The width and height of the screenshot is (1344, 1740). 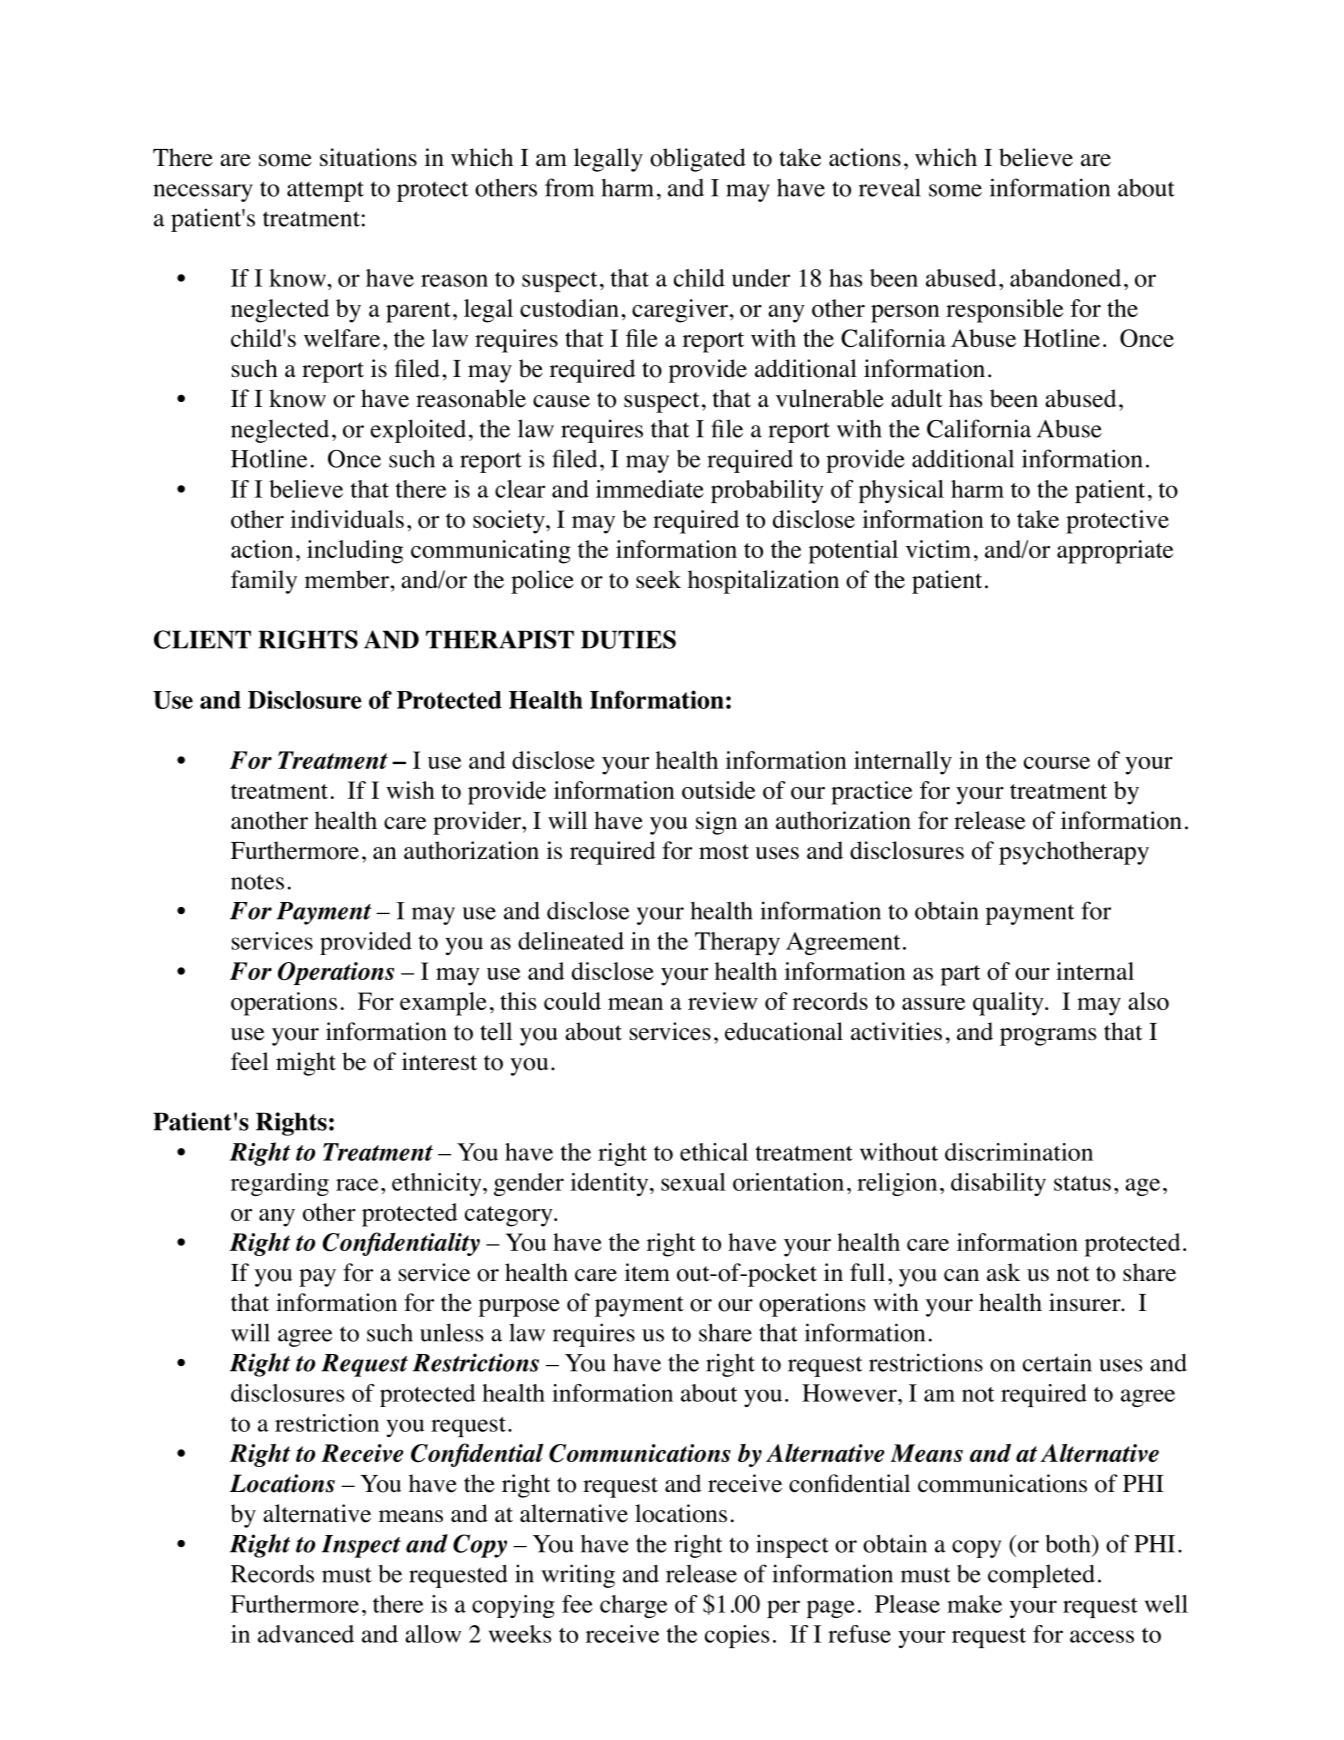 What do you see at coordinates (280, 1184) in the screenshot?
I see `regarding` at bounding box center [280, 1184].
